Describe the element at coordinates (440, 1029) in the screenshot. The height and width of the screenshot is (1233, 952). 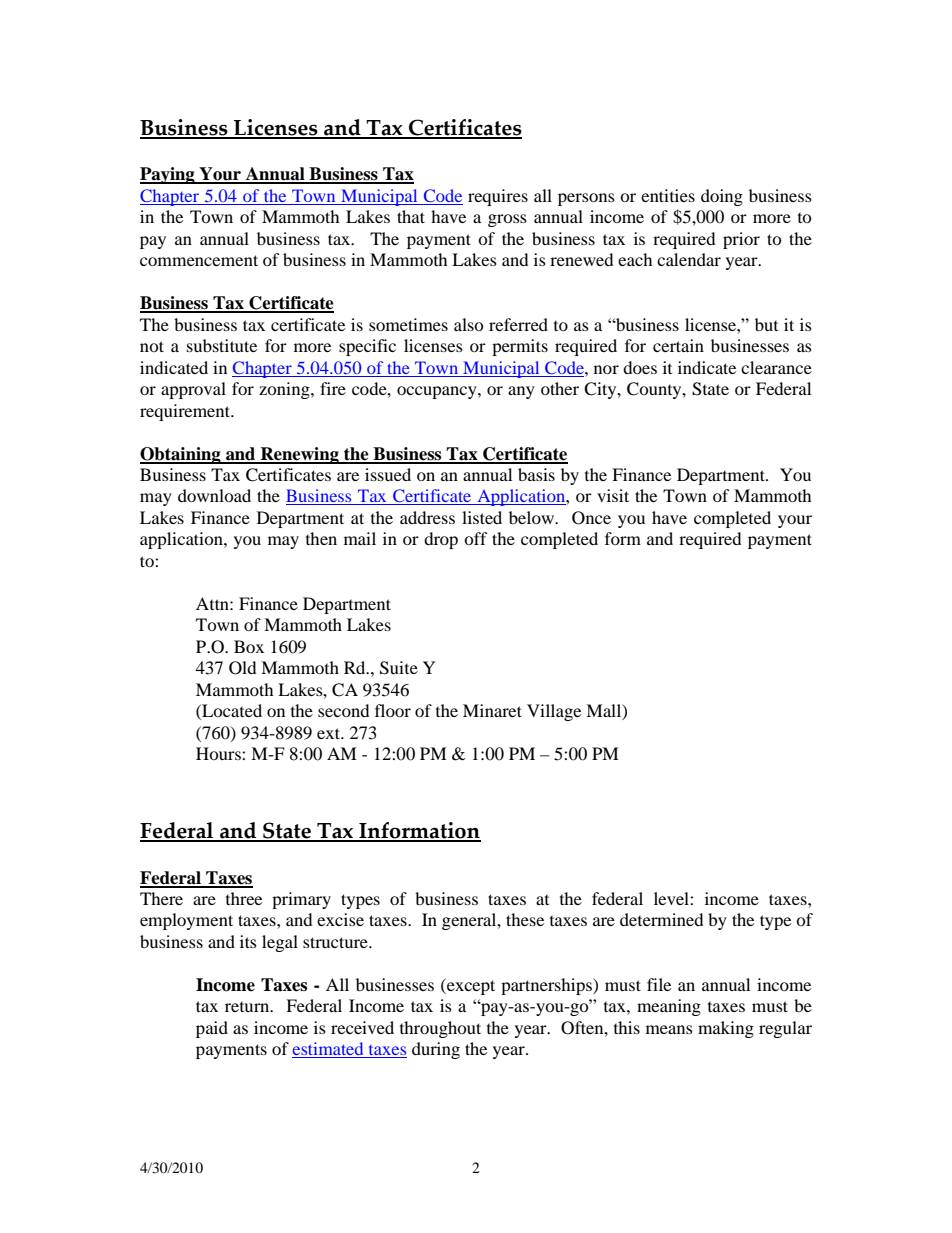
I see `throughout` at that location.
